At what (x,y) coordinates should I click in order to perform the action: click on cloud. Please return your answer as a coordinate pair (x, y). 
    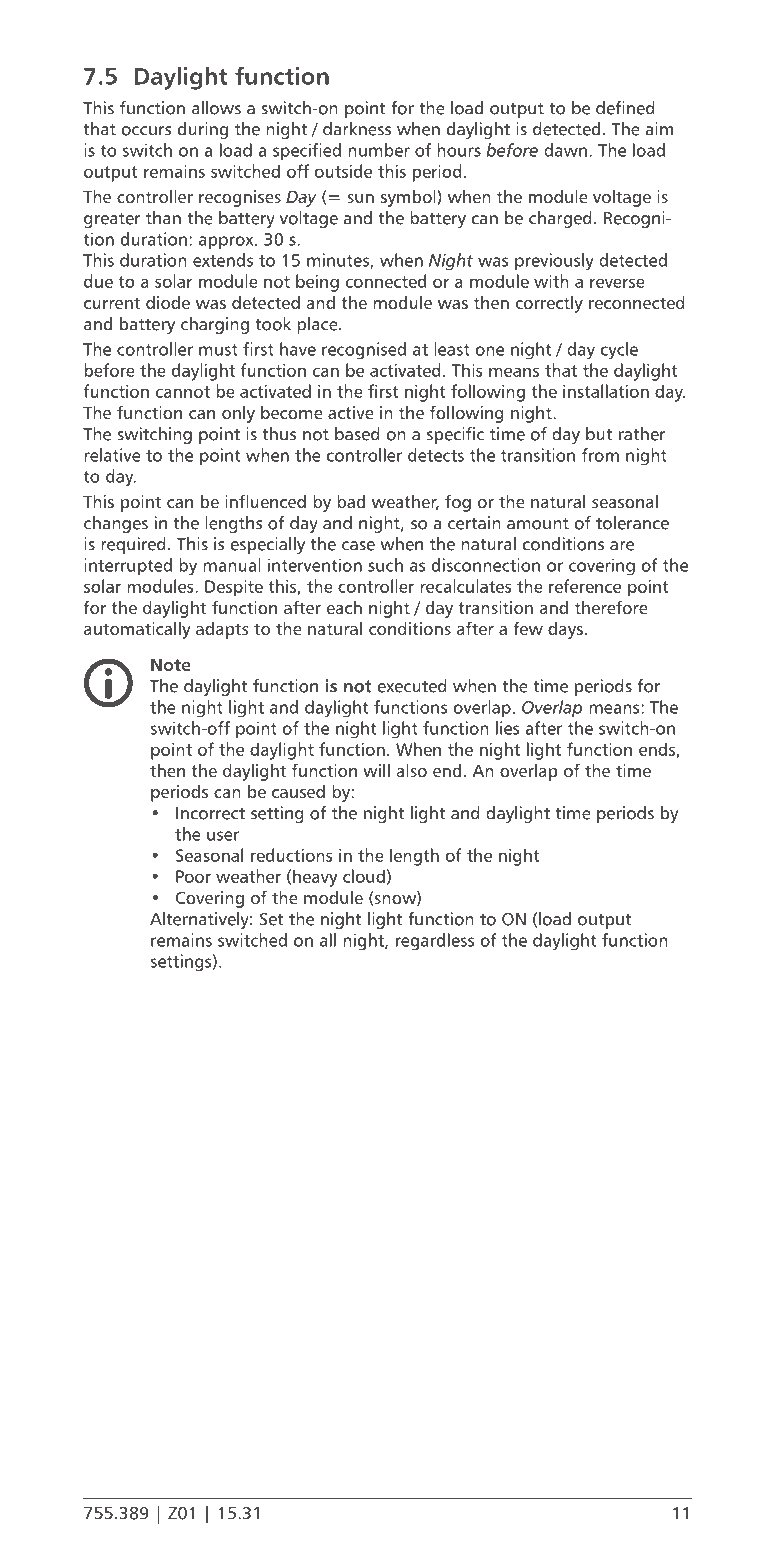
    Looking at the image, I should click on (364, 876).
